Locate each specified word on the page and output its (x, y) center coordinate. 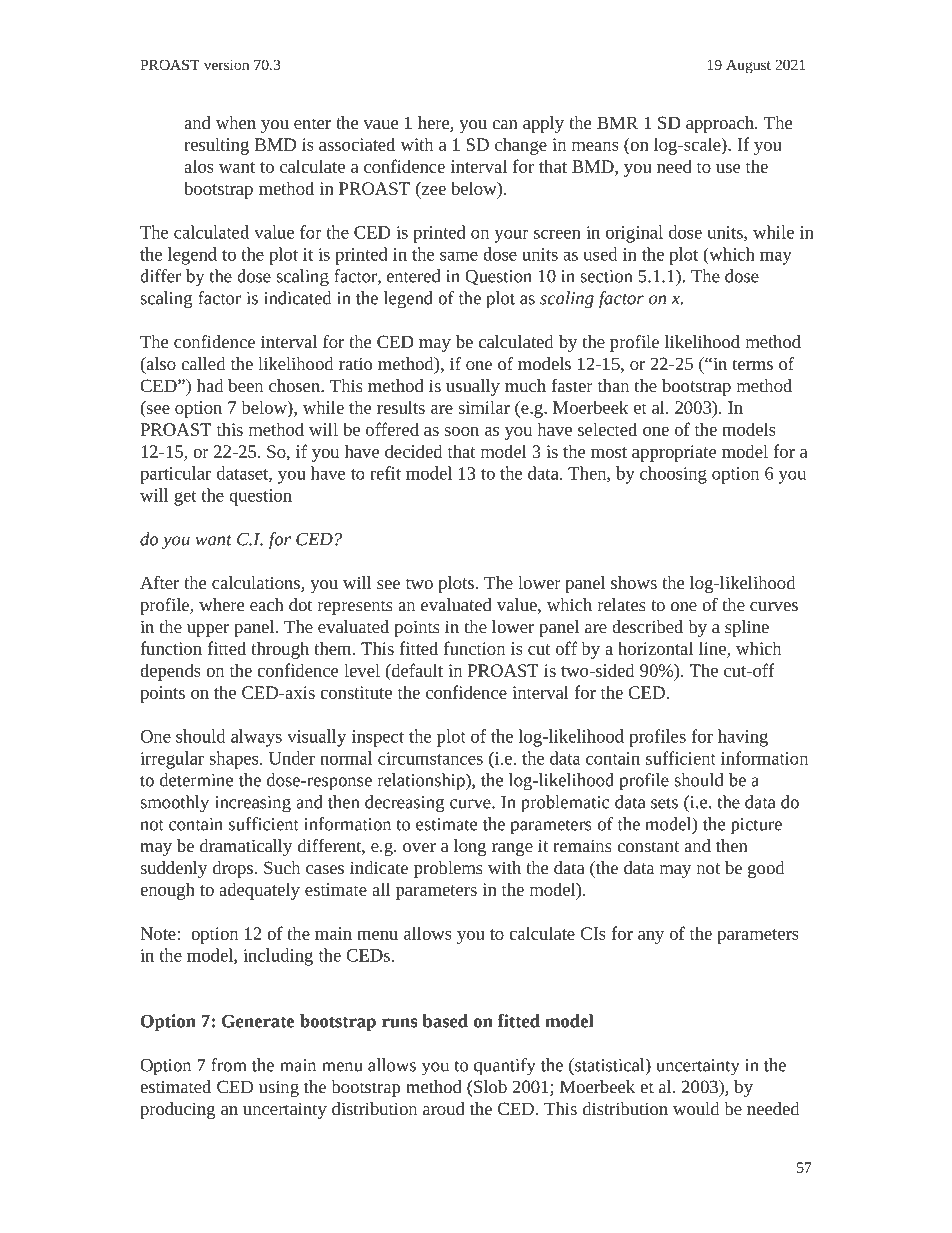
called (203, 363)
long (470, 847)
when (236, 122)
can (505, 124)
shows (634, 582)
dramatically (246, 847)
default (416, 670)
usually (473, 387)
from (228, 1065)
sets (664, 803)
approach (721, 124)
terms (753, 364)
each (267, 604)
